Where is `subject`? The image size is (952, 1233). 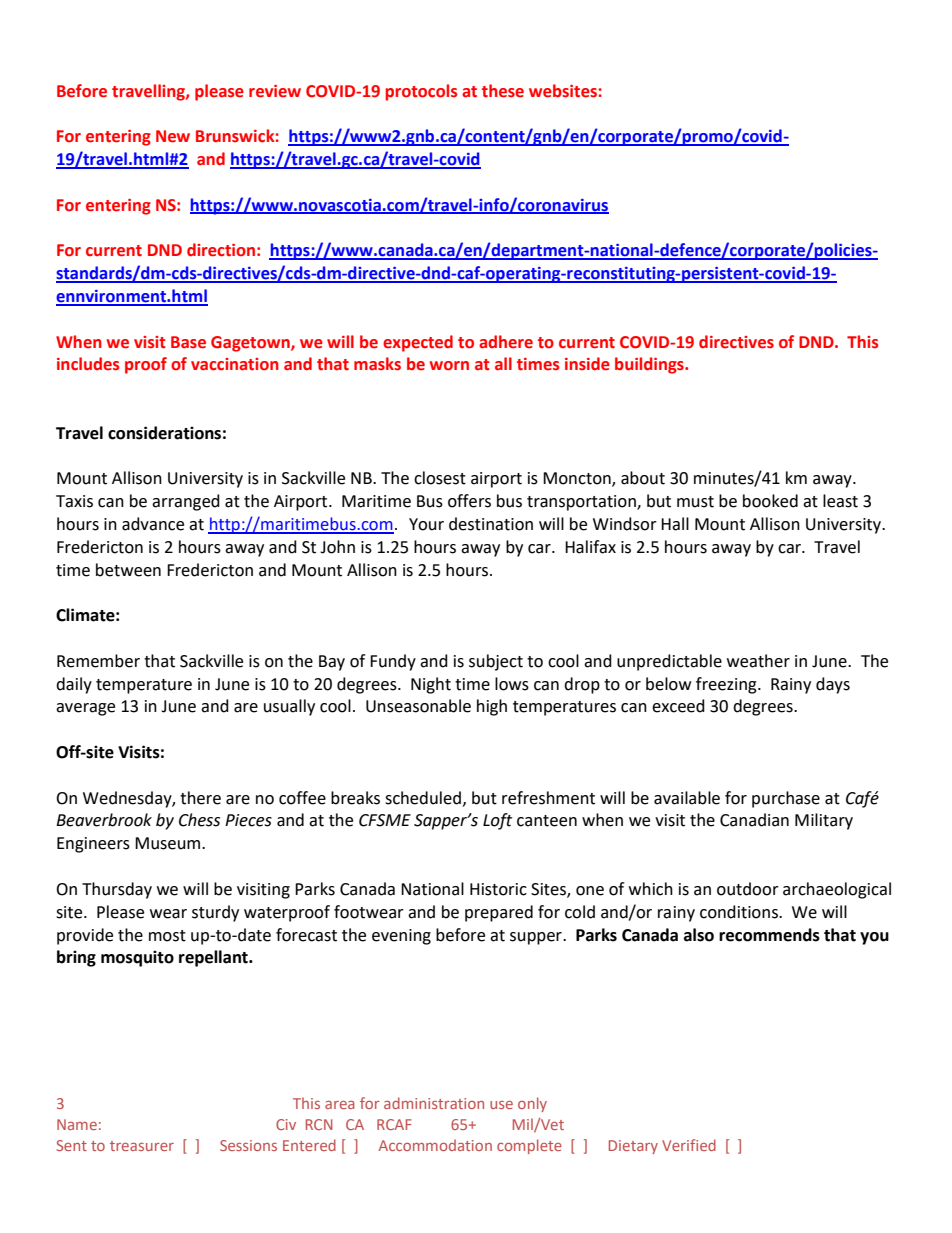 subject is located at coordinates (496, 662).
